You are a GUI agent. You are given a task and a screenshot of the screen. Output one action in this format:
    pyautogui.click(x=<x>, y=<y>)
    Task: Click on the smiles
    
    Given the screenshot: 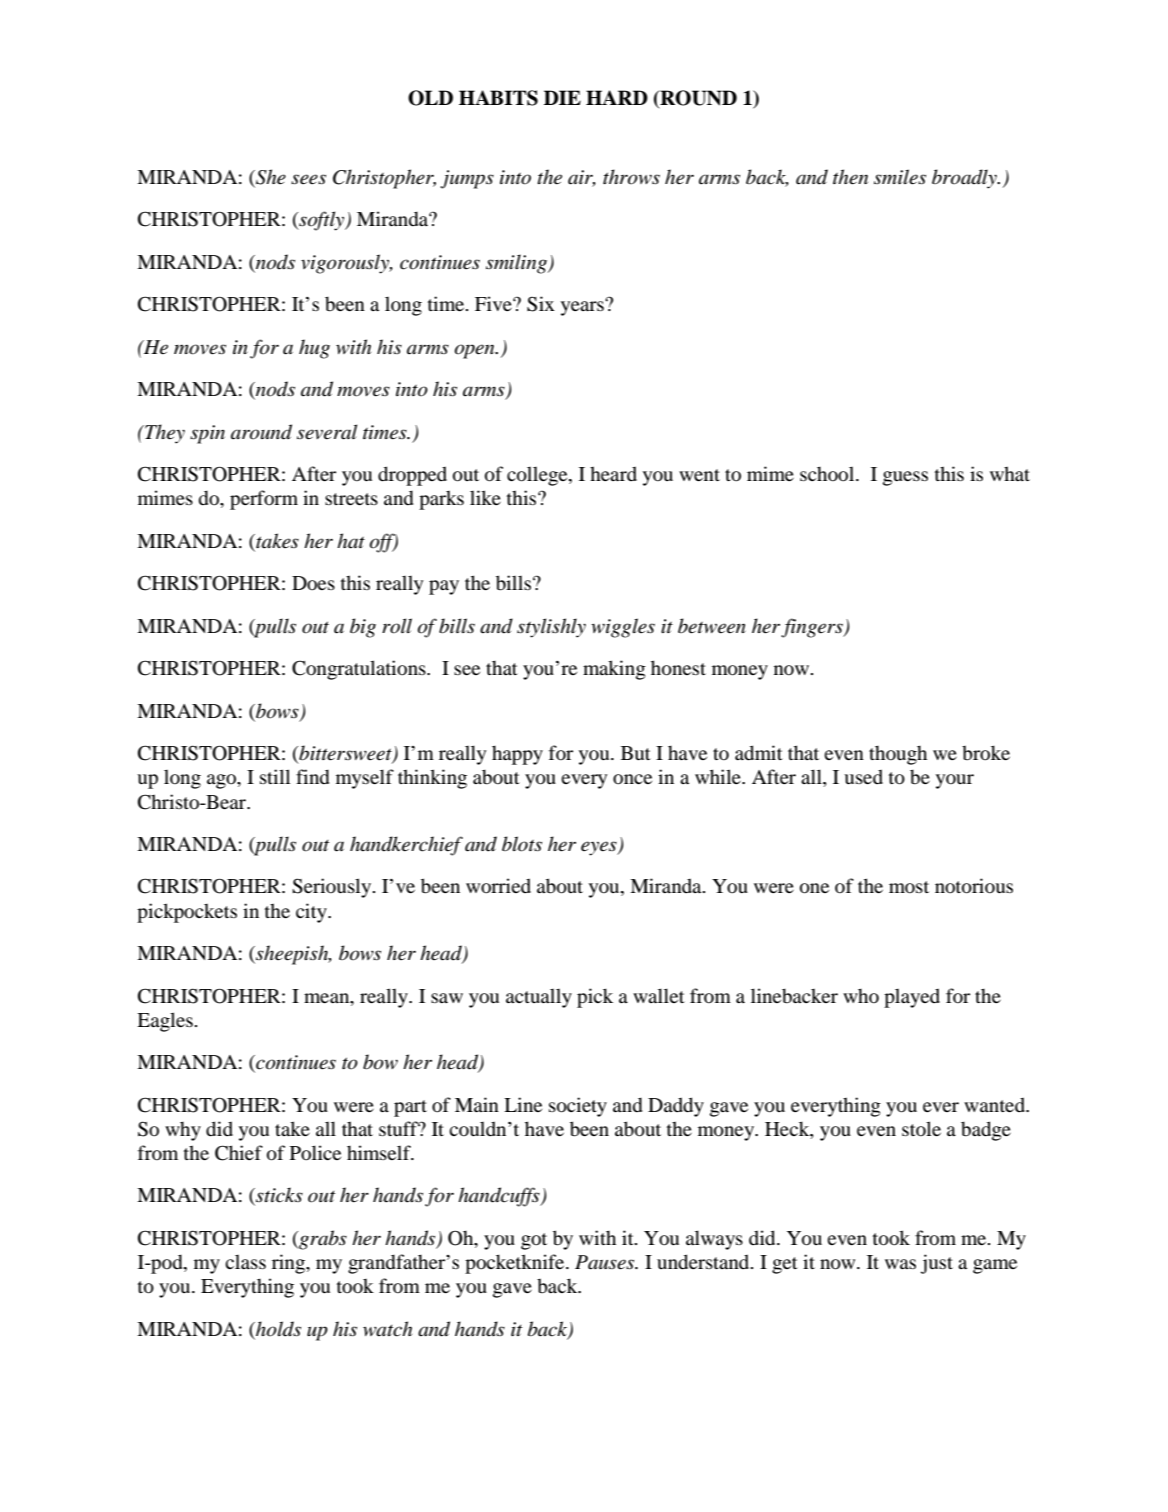 What is the action you would take?
    pyautogui.click(x=900, y=177)
